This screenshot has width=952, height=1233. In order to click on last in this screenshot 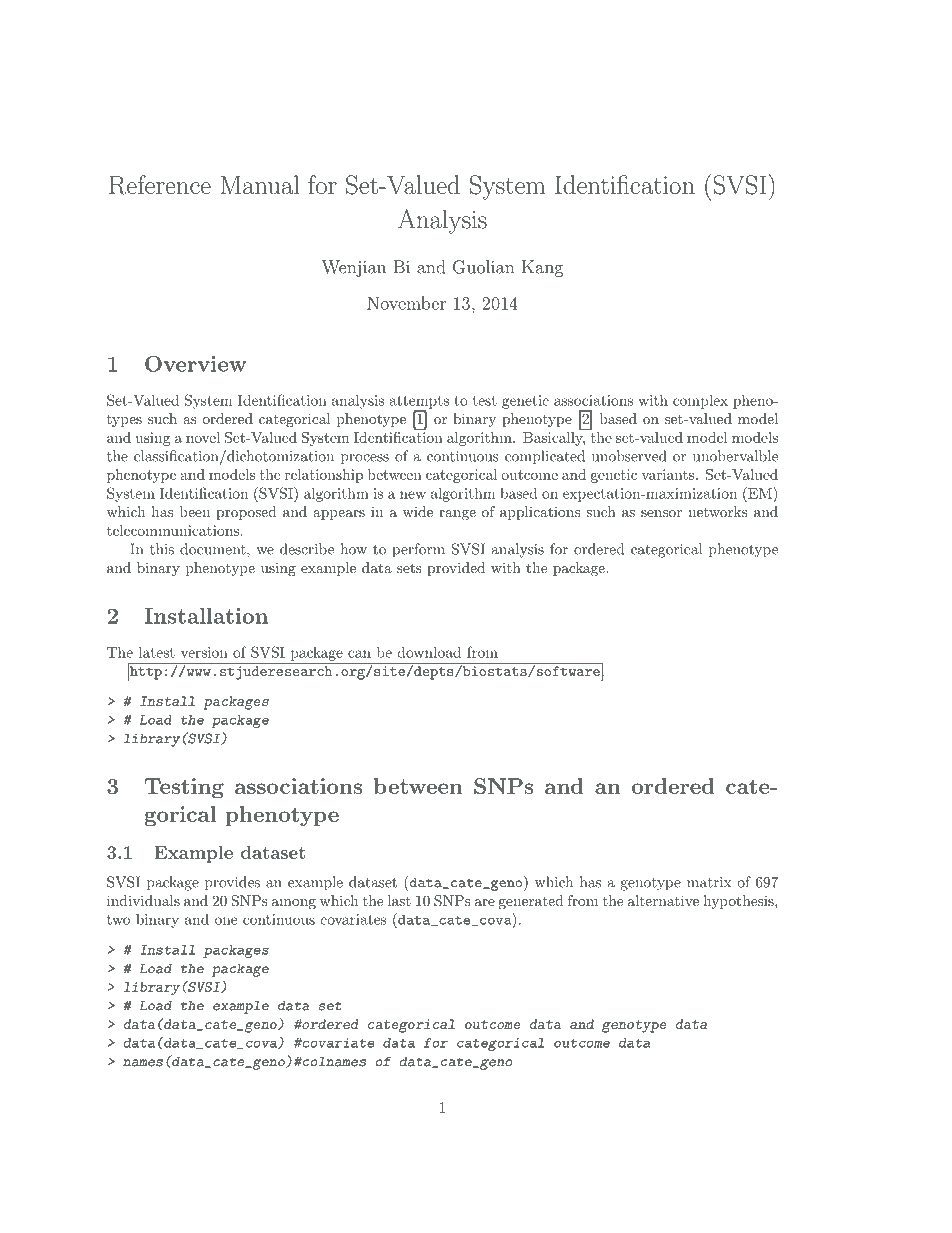, I will do `click(399, 900)`.
